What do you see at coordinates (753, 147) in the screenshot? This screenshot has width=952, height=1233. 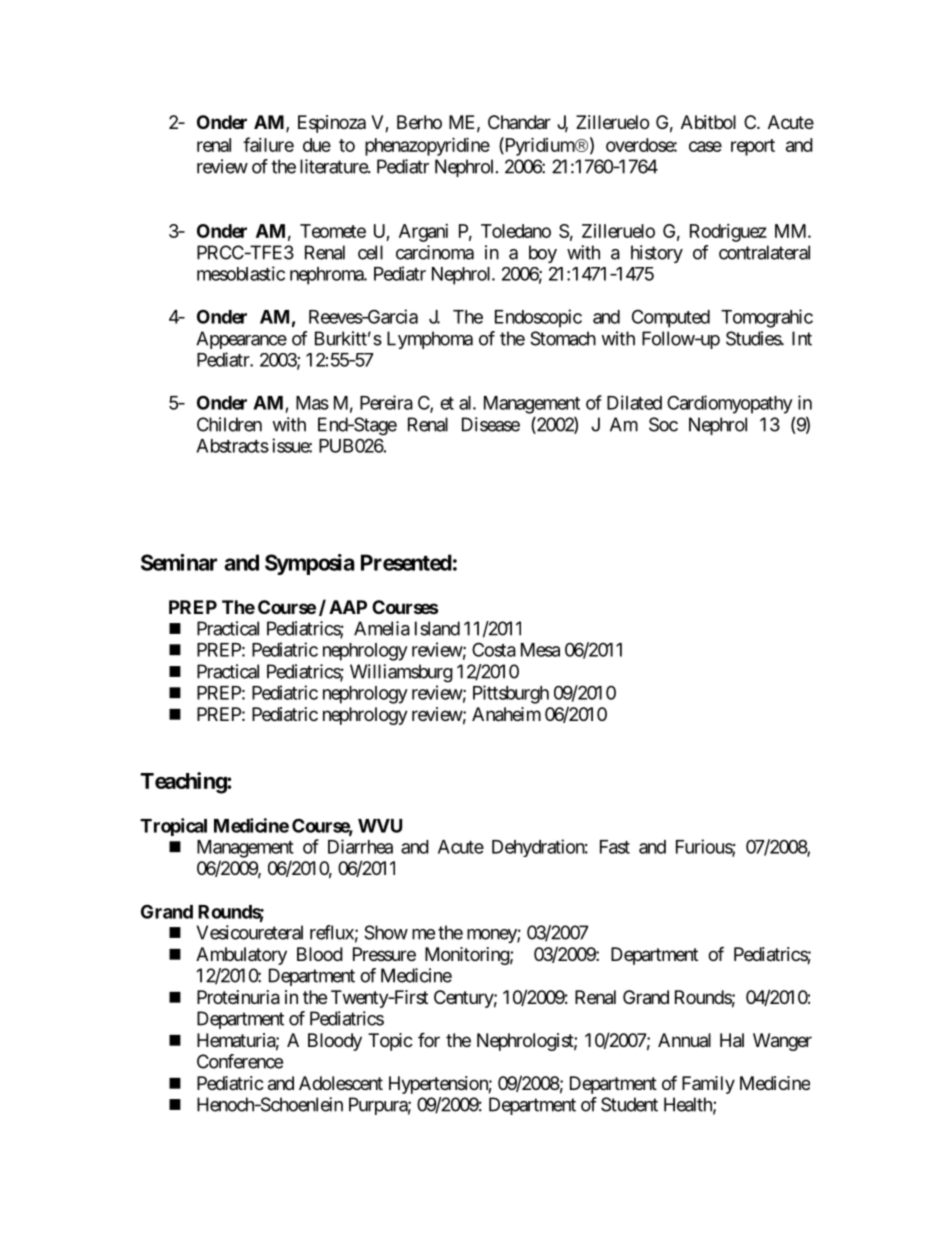 I see `report` at bounding box center [753, 147].
